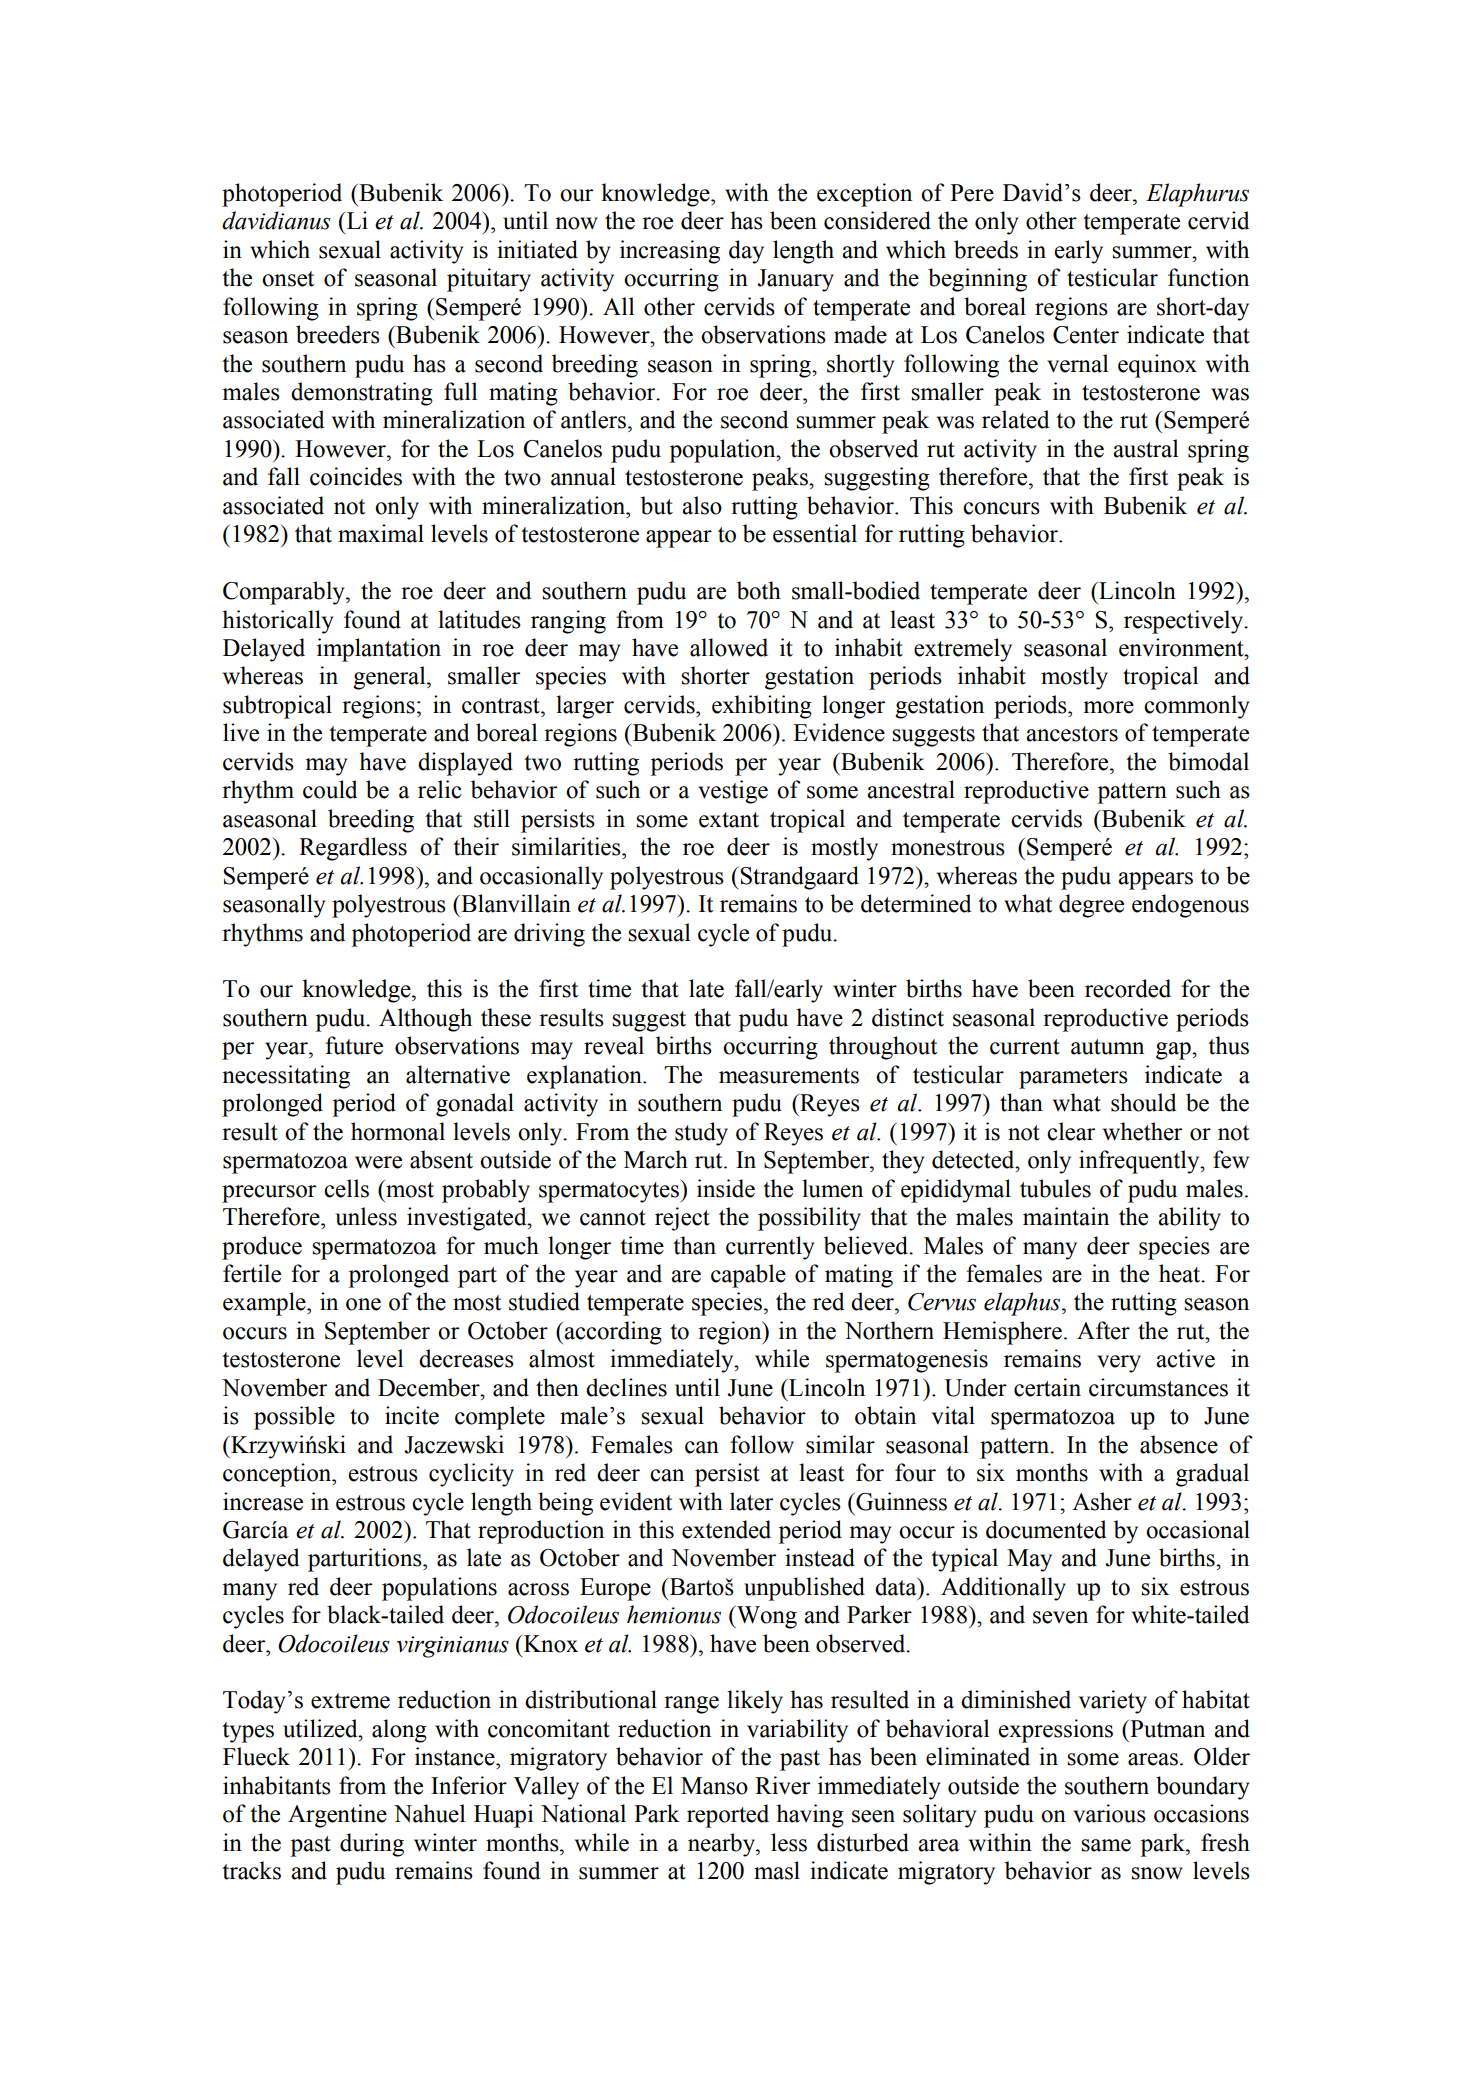 This document has width=1472, height=2083. What do you see at coordinates (412, 1415) in the document?
I see `incite` at bounding box center [412, 1415].
